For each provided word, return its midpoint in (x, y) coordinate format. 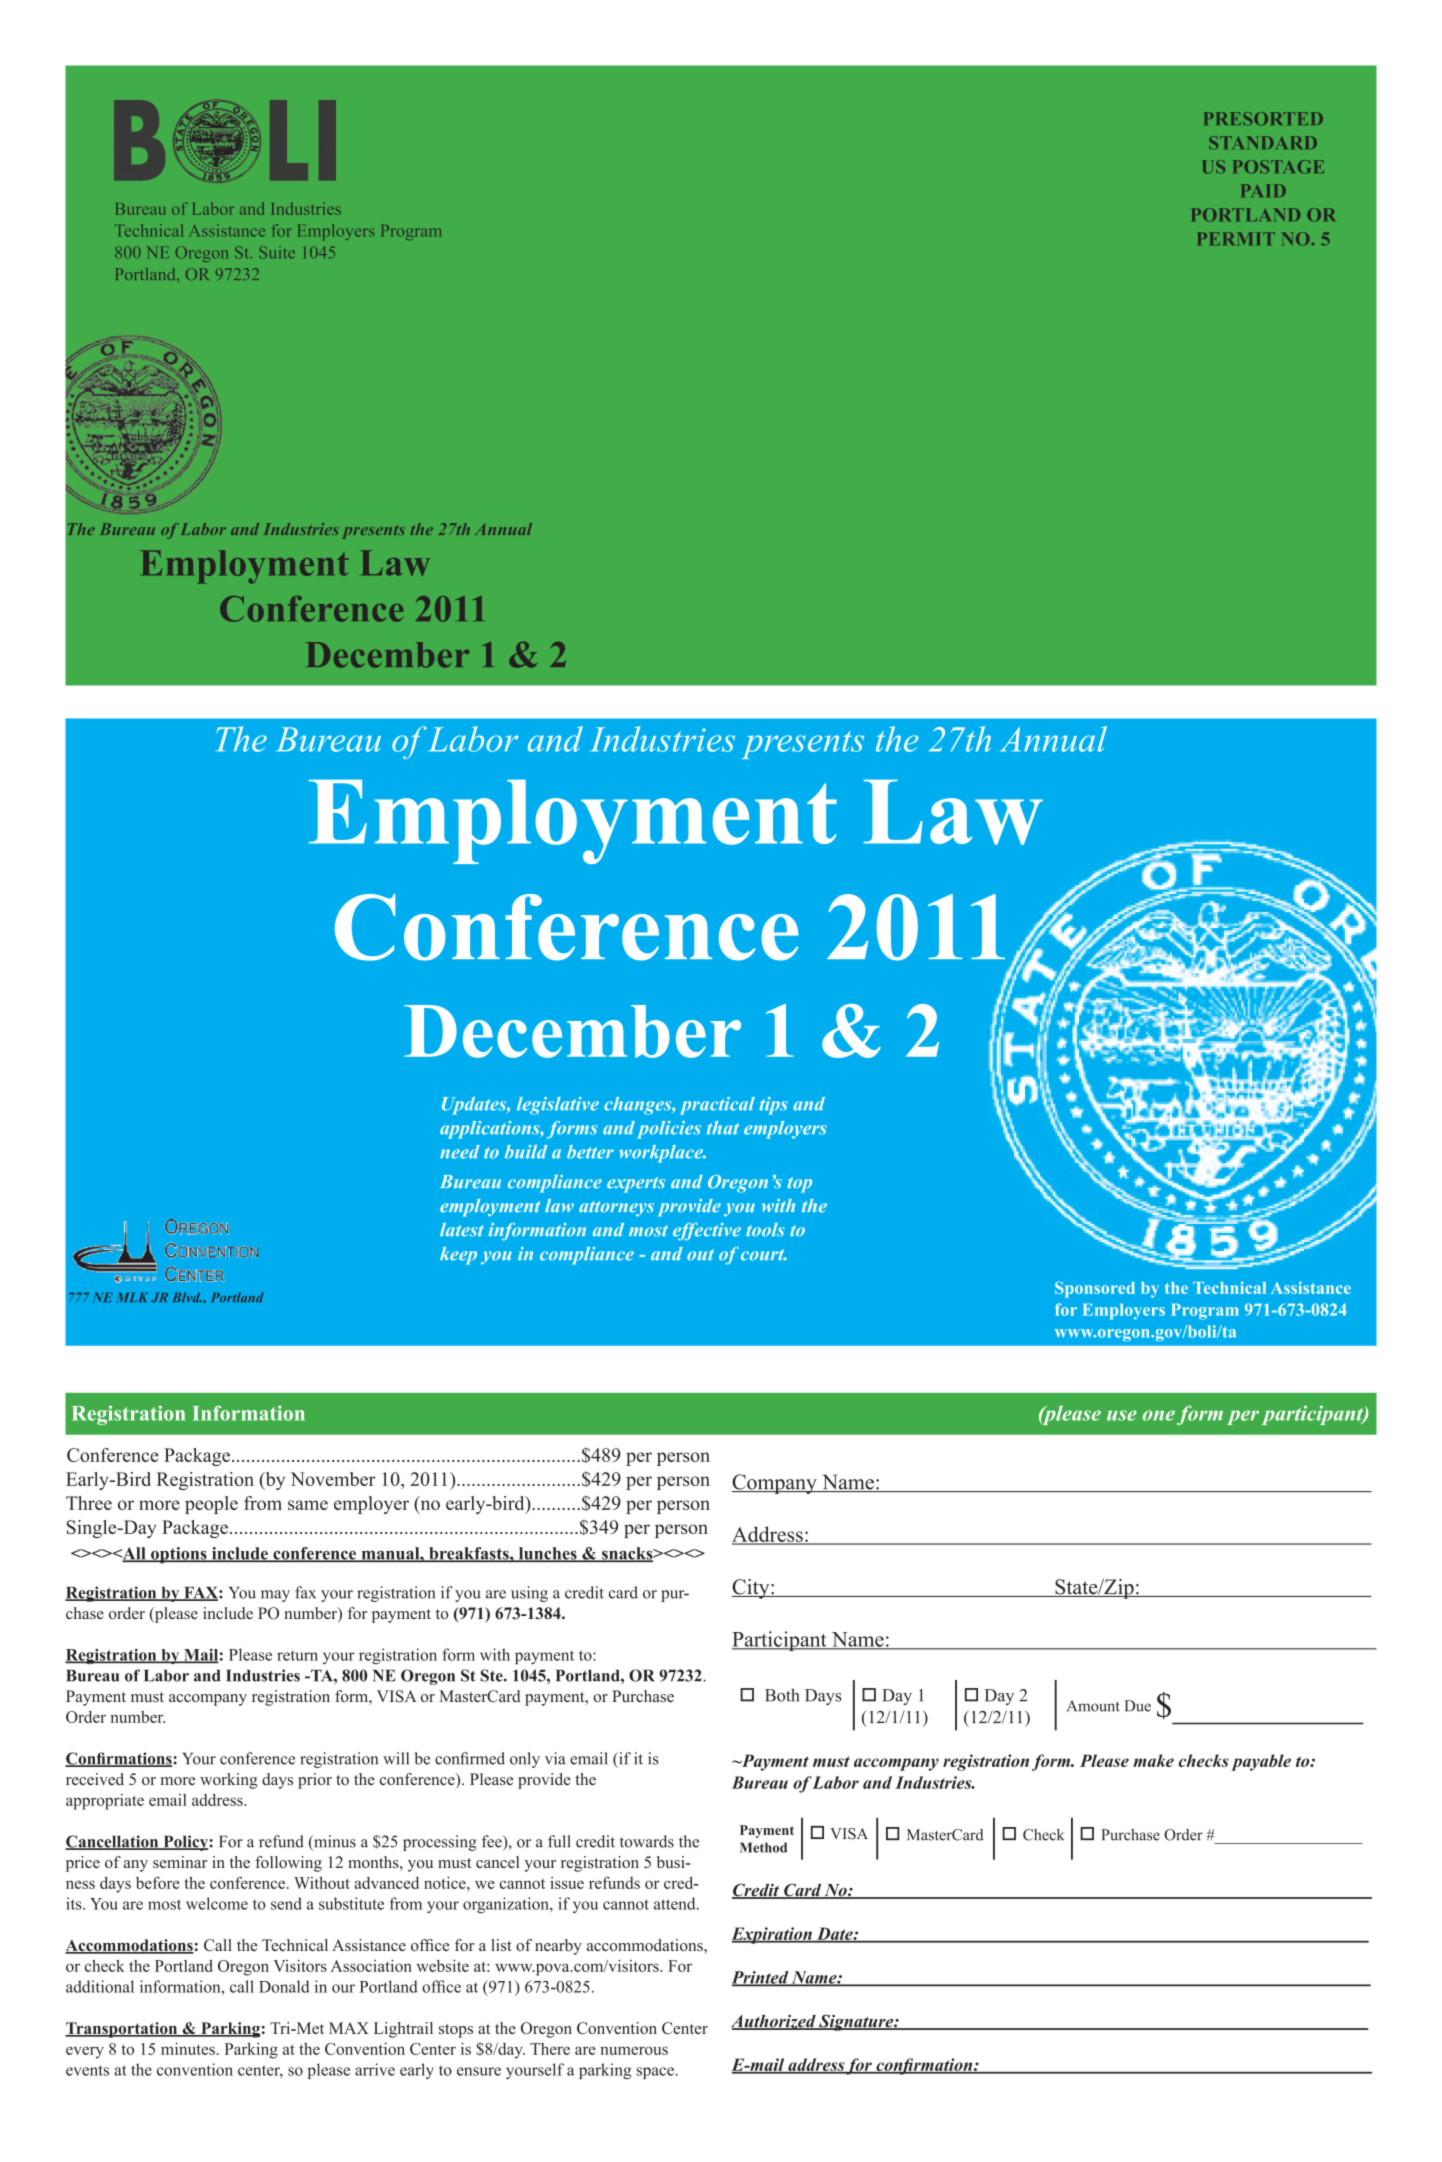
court (764, 1255)
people (211, 1505)
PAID (1263, 190)
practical (717, 1106)
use (1122, 1415)
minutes (188, 2048)
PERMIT (1236, 238)
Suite (277, 252)
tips (773, 1106)
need (460, 1152)
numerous (634, 2050)
